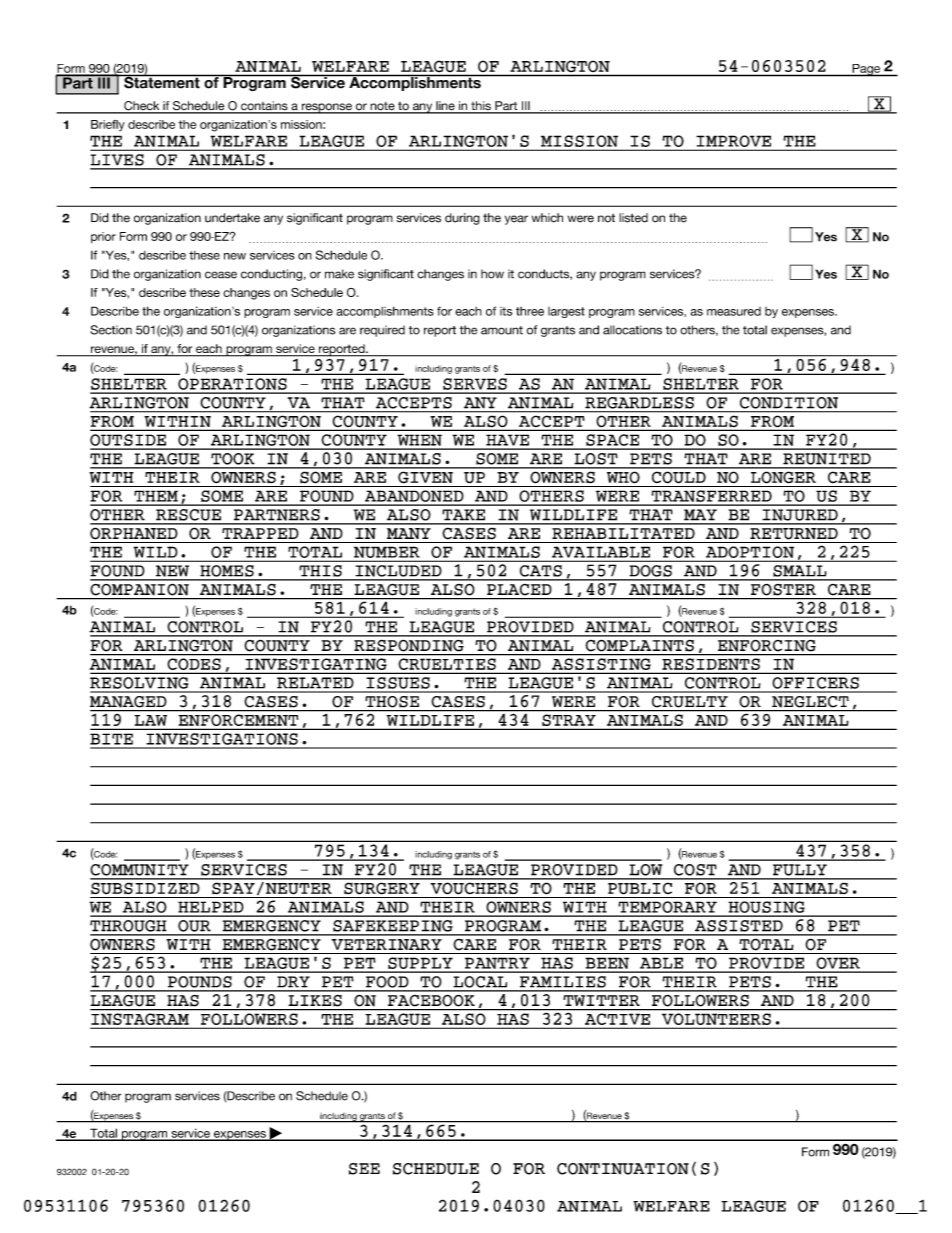 The height and width of the screenshot is (1233, 952). Describe the element at coordinates (632, 330) in the screenshot. I see `allocations` at that location.
